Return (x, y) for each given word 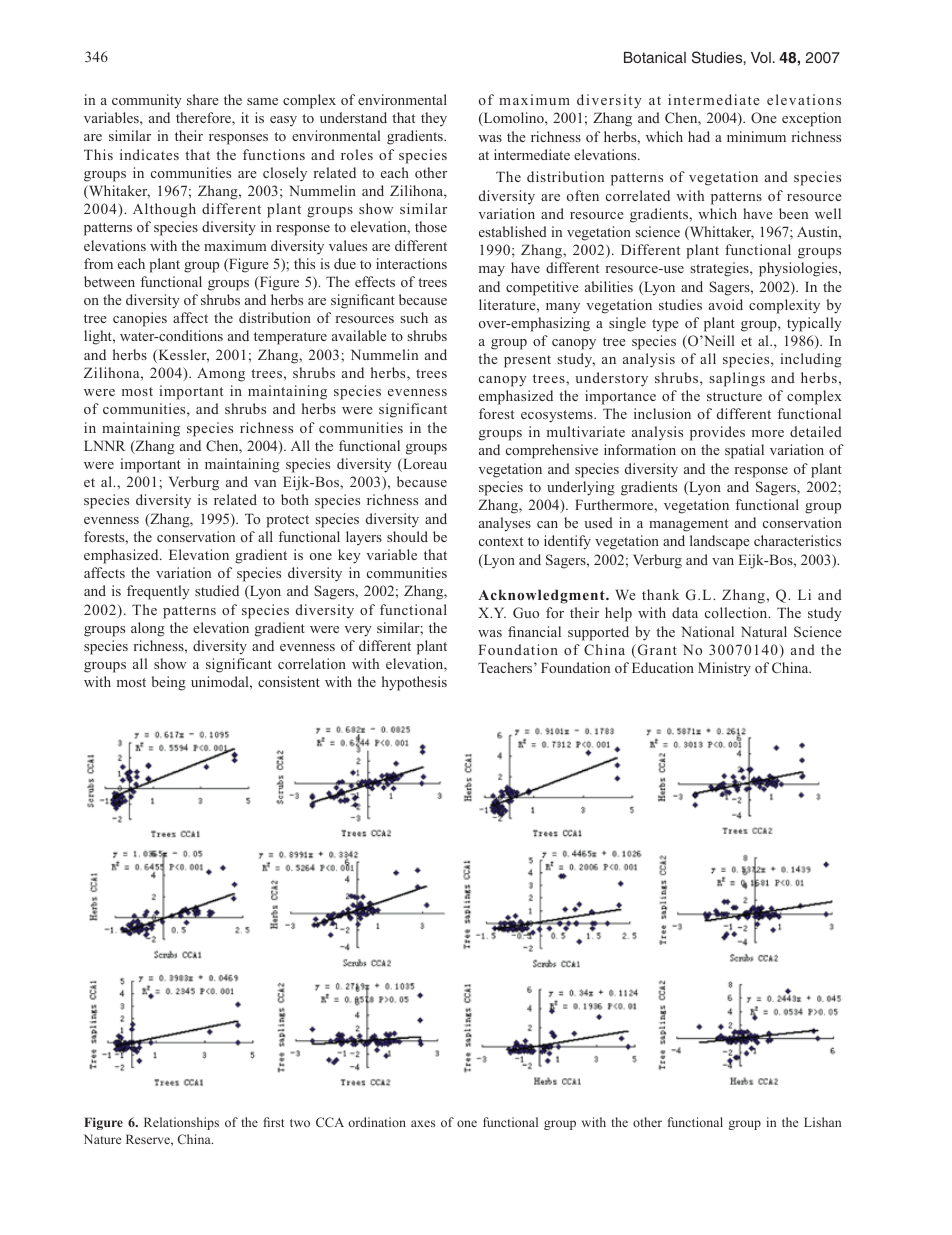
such (414, 317)
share (203, 99)
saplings (737, 379)
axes (423, 1123)
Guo (526, 612)
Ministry (724, 669)
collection (737, 612)
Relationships (181, 1123)
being (168, 683)
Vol (761, 57)
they (434, 119)
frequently (158, 592)
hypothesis (414, 683)
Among (221, 375)
